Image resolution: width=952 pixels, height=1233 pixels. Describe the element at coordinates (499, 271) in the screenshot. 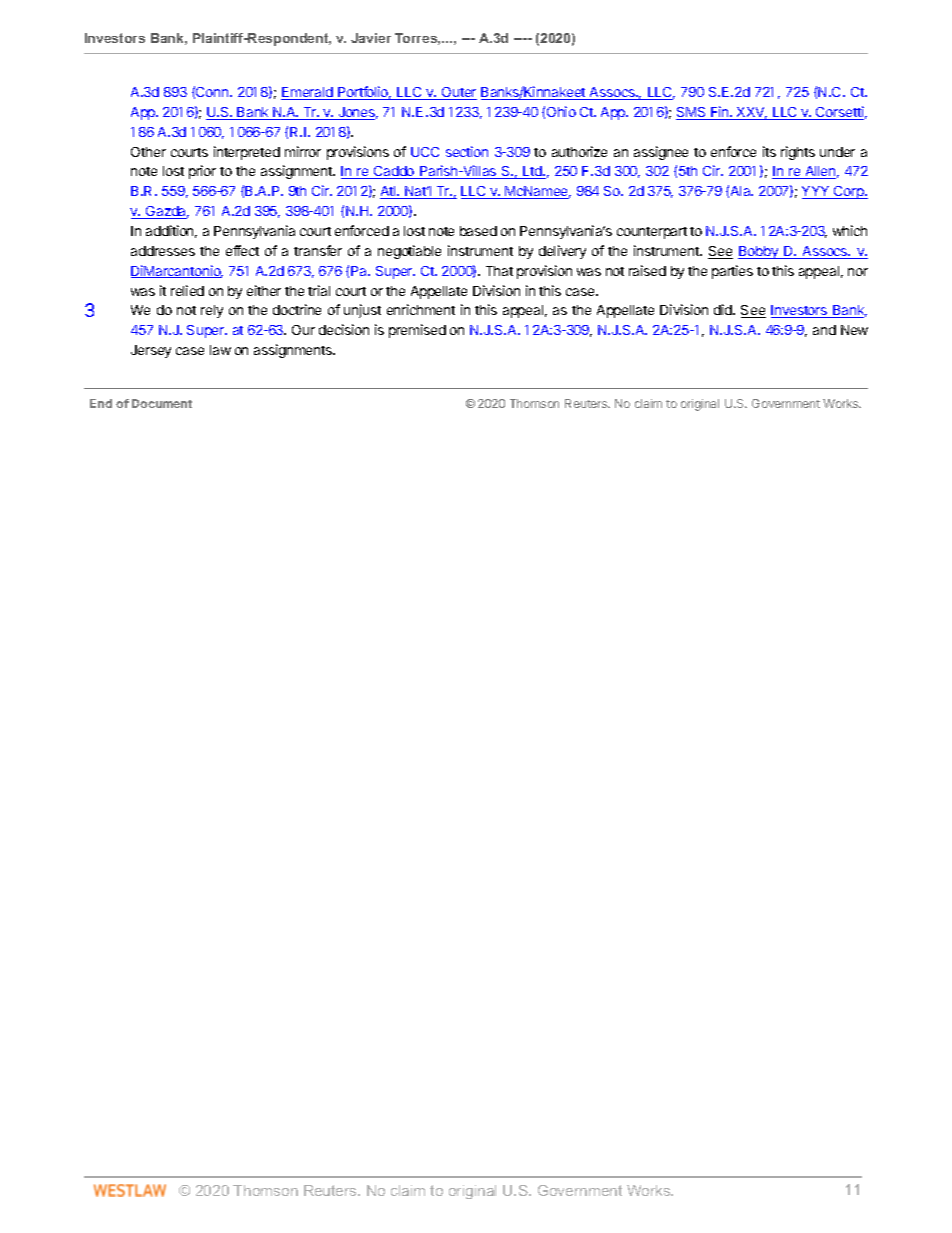

I see `That` at that location.
